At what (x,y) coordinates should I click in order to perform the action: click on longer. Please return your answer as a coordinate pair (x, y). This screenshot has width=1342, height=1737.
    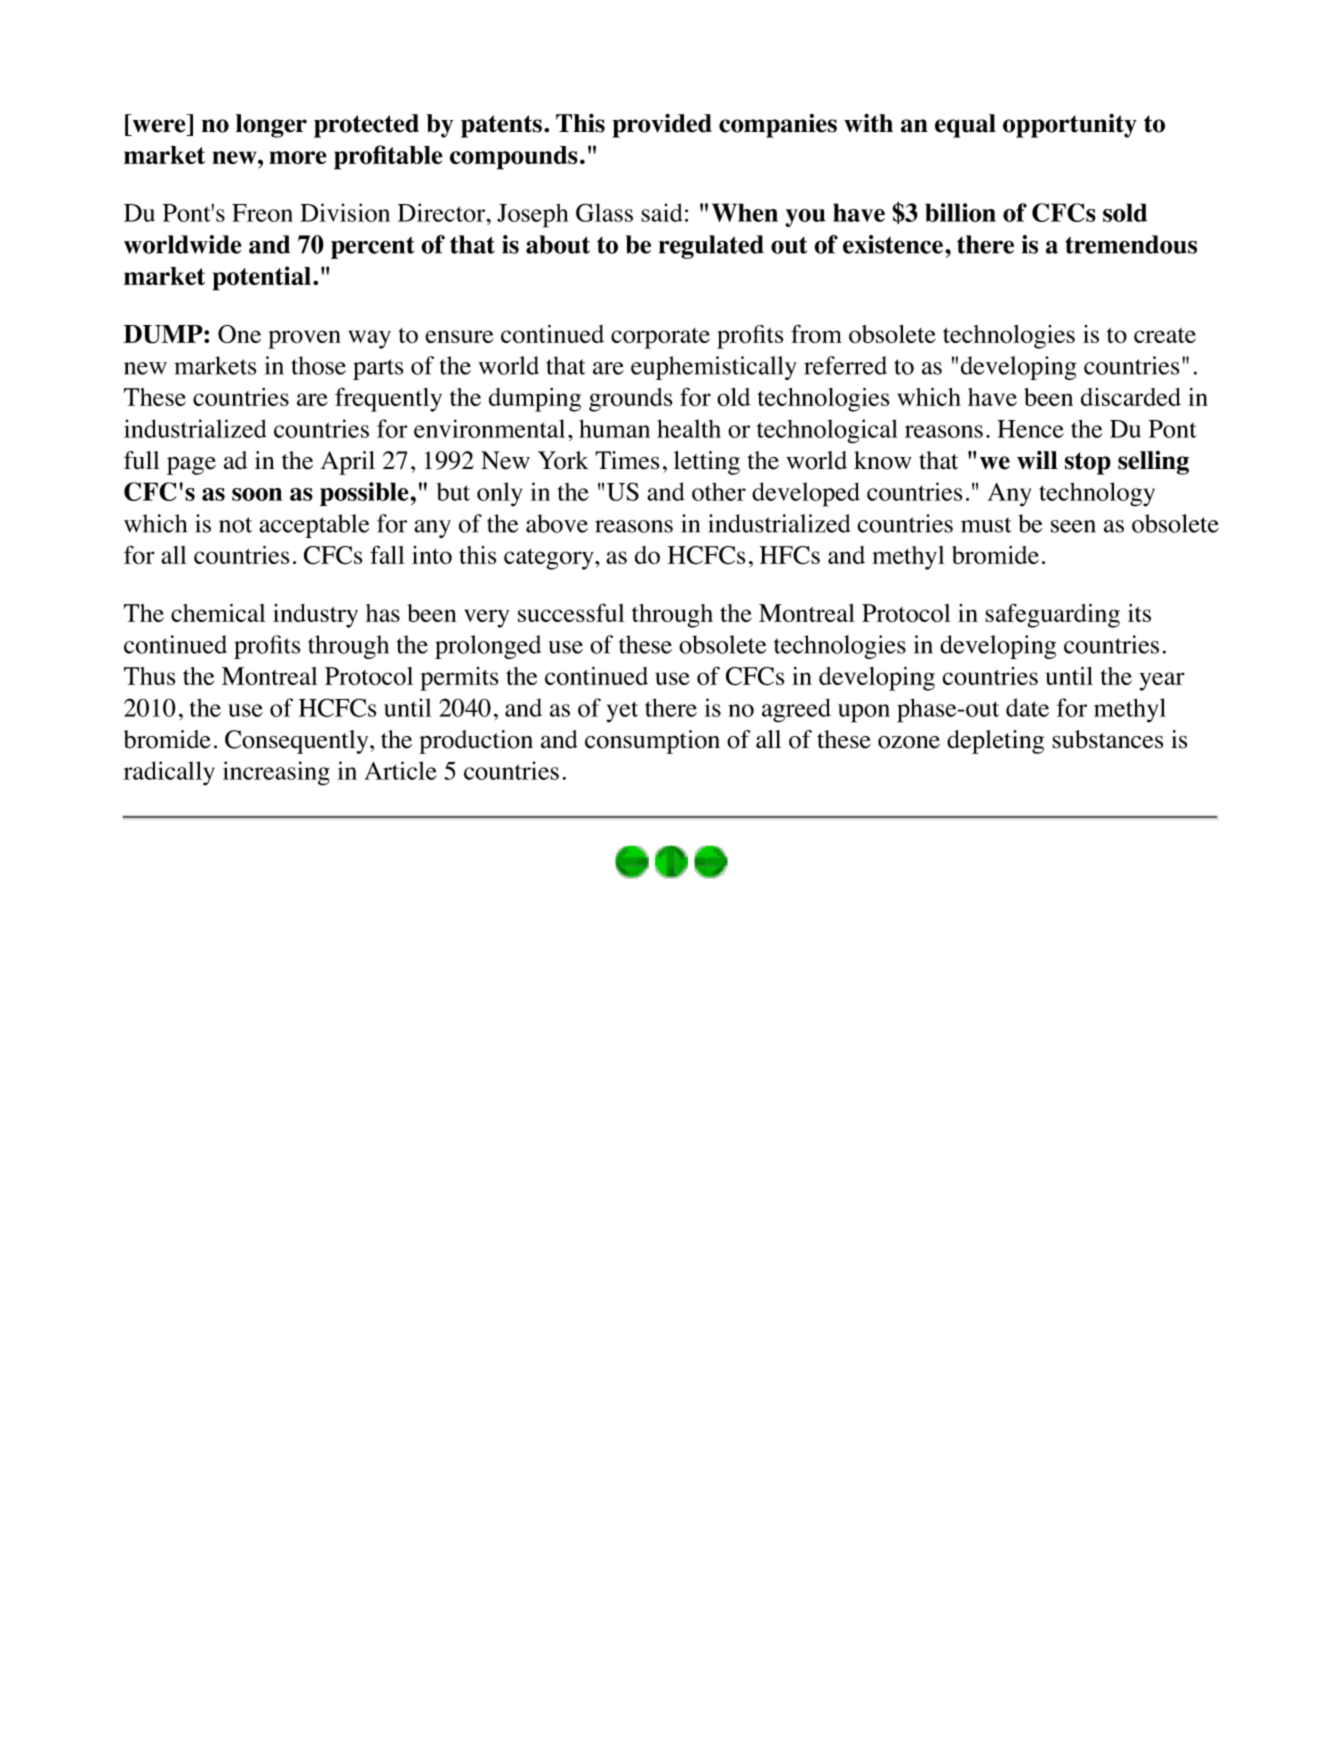
    Looking at the image, I should click on (271, 126).
